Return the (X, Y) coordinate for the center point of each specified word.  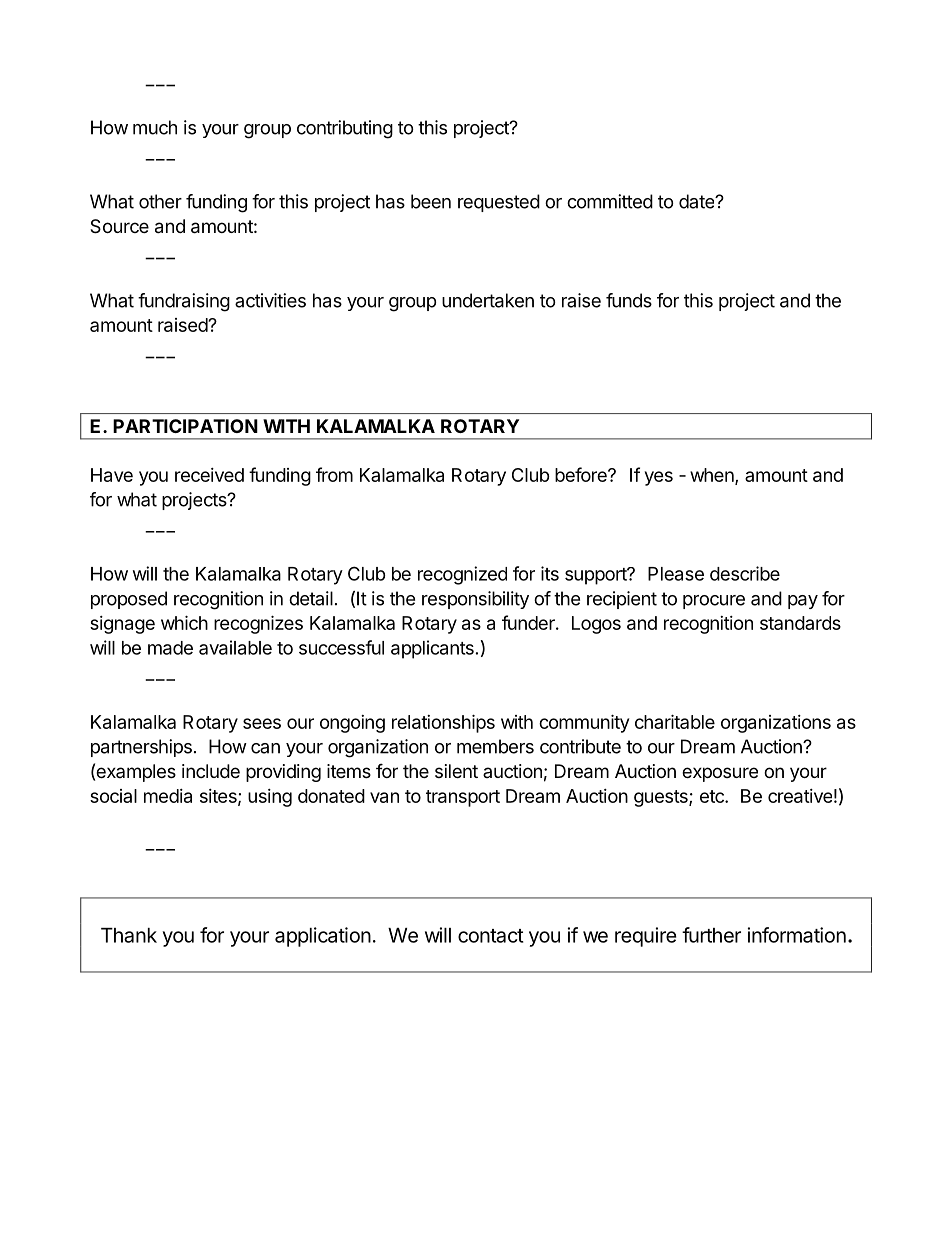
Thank (129, 935)
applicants (432, 649)
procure (714, 602)
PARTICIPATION (185, 426)
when (713, 476)
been (431, 201)
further (711, 935)
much (155, 127)
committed (610, 201)
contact (491, 936)
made (170, 648)
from (334, 474)
